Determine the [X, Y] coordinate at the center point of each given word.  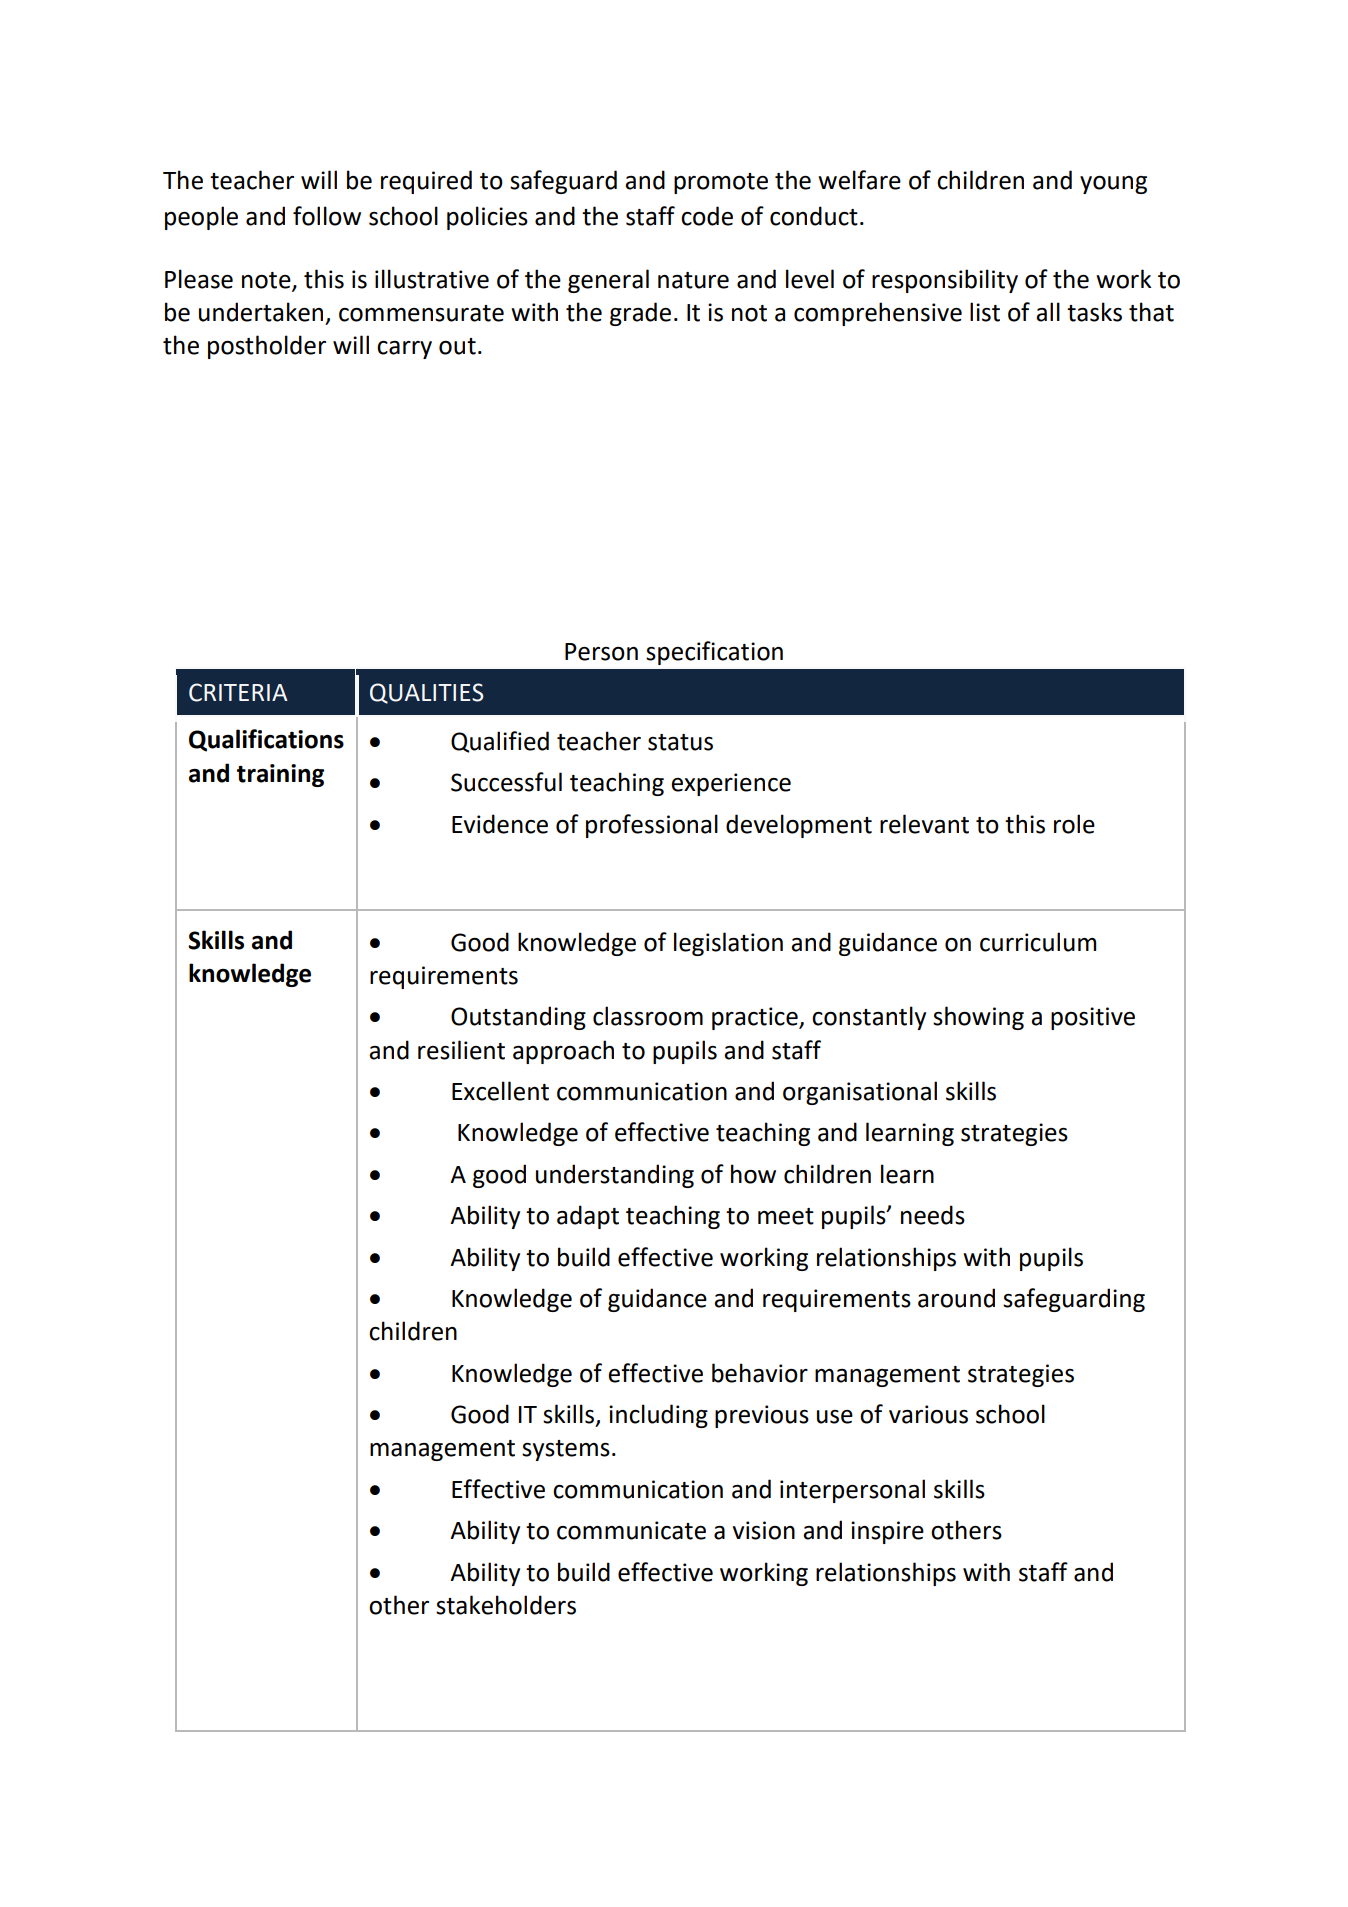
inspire [887, 1532]
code [707, 216]
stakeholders [506, 1605]
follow [327, 216]
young [1113, 185]
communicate [631, 1530]
